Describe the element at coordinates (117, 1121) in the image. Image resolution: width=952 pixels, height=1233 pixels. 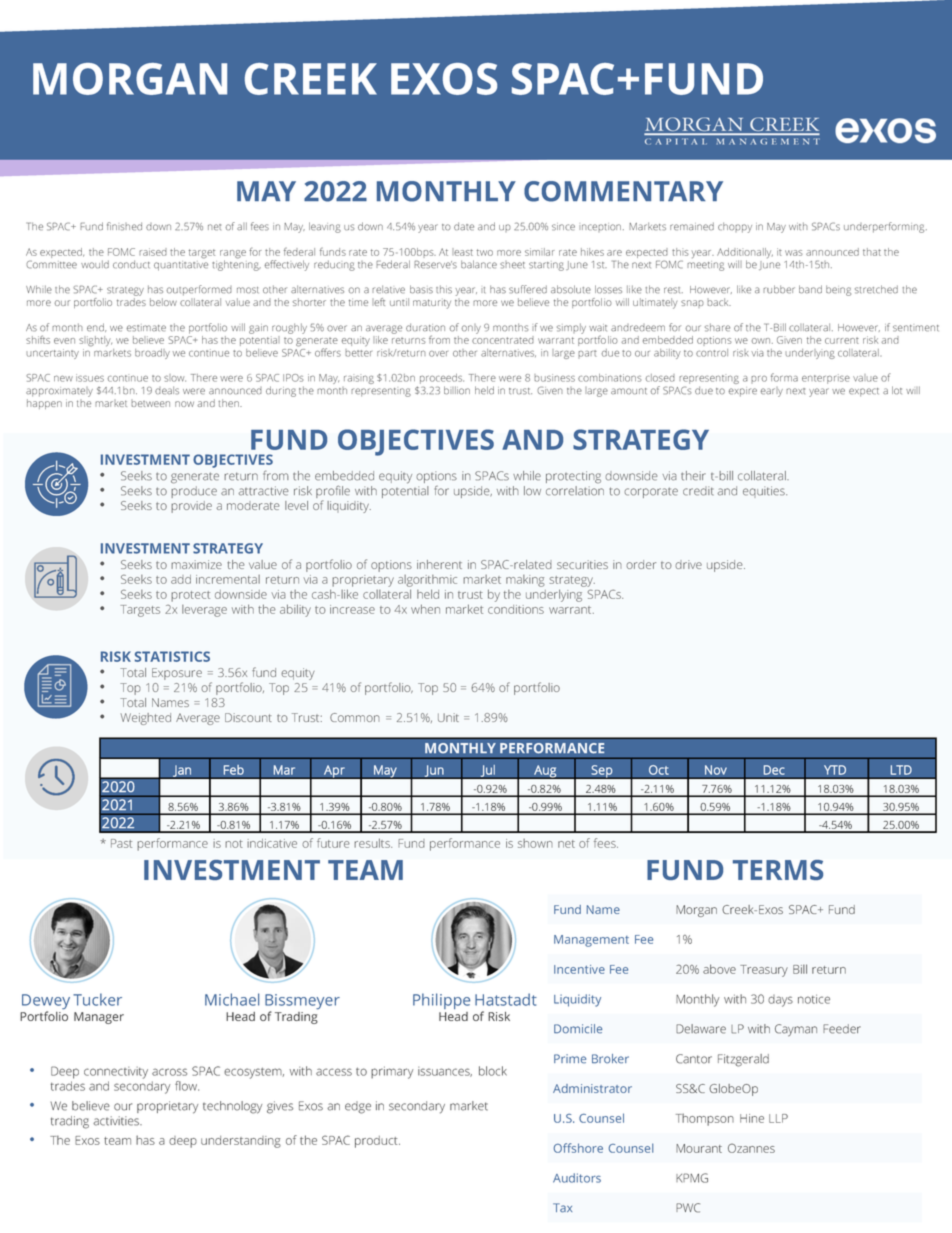
I see `activities` at that location.
